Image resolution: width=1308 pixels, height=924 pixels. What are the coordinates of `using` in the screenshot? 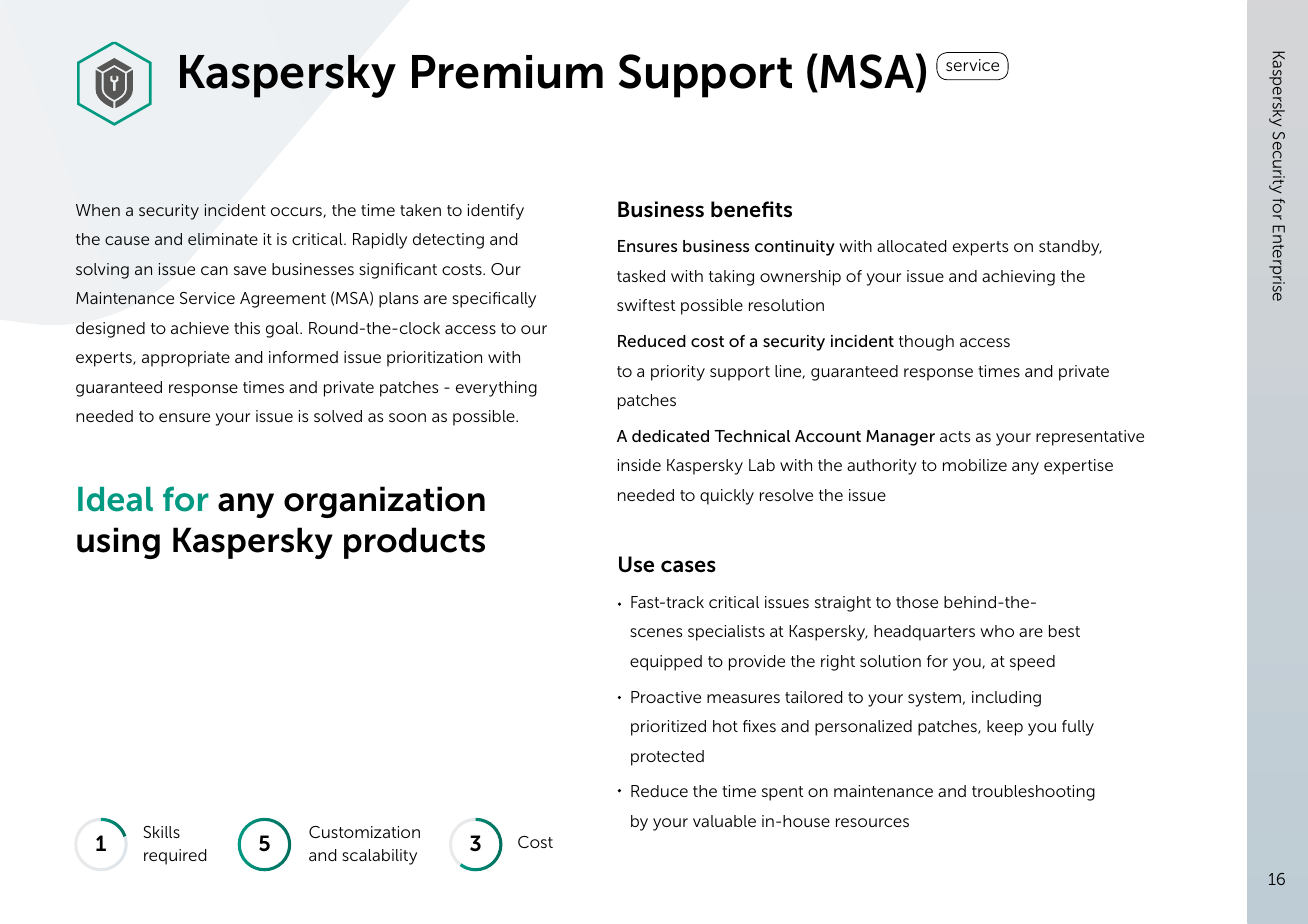 It's located at (118, 543).
